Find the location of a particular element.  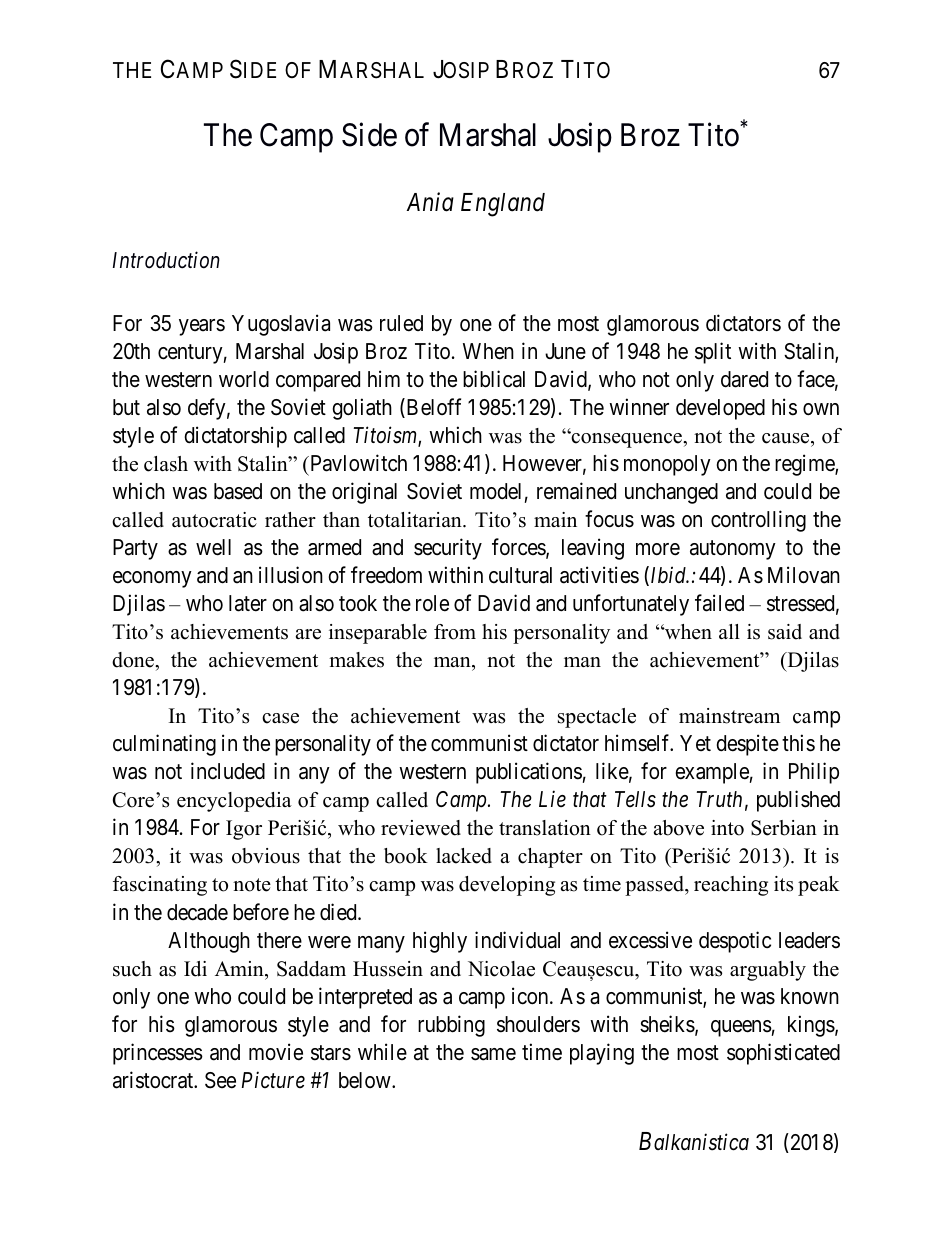

publications is located at coordinates (529, 773).
